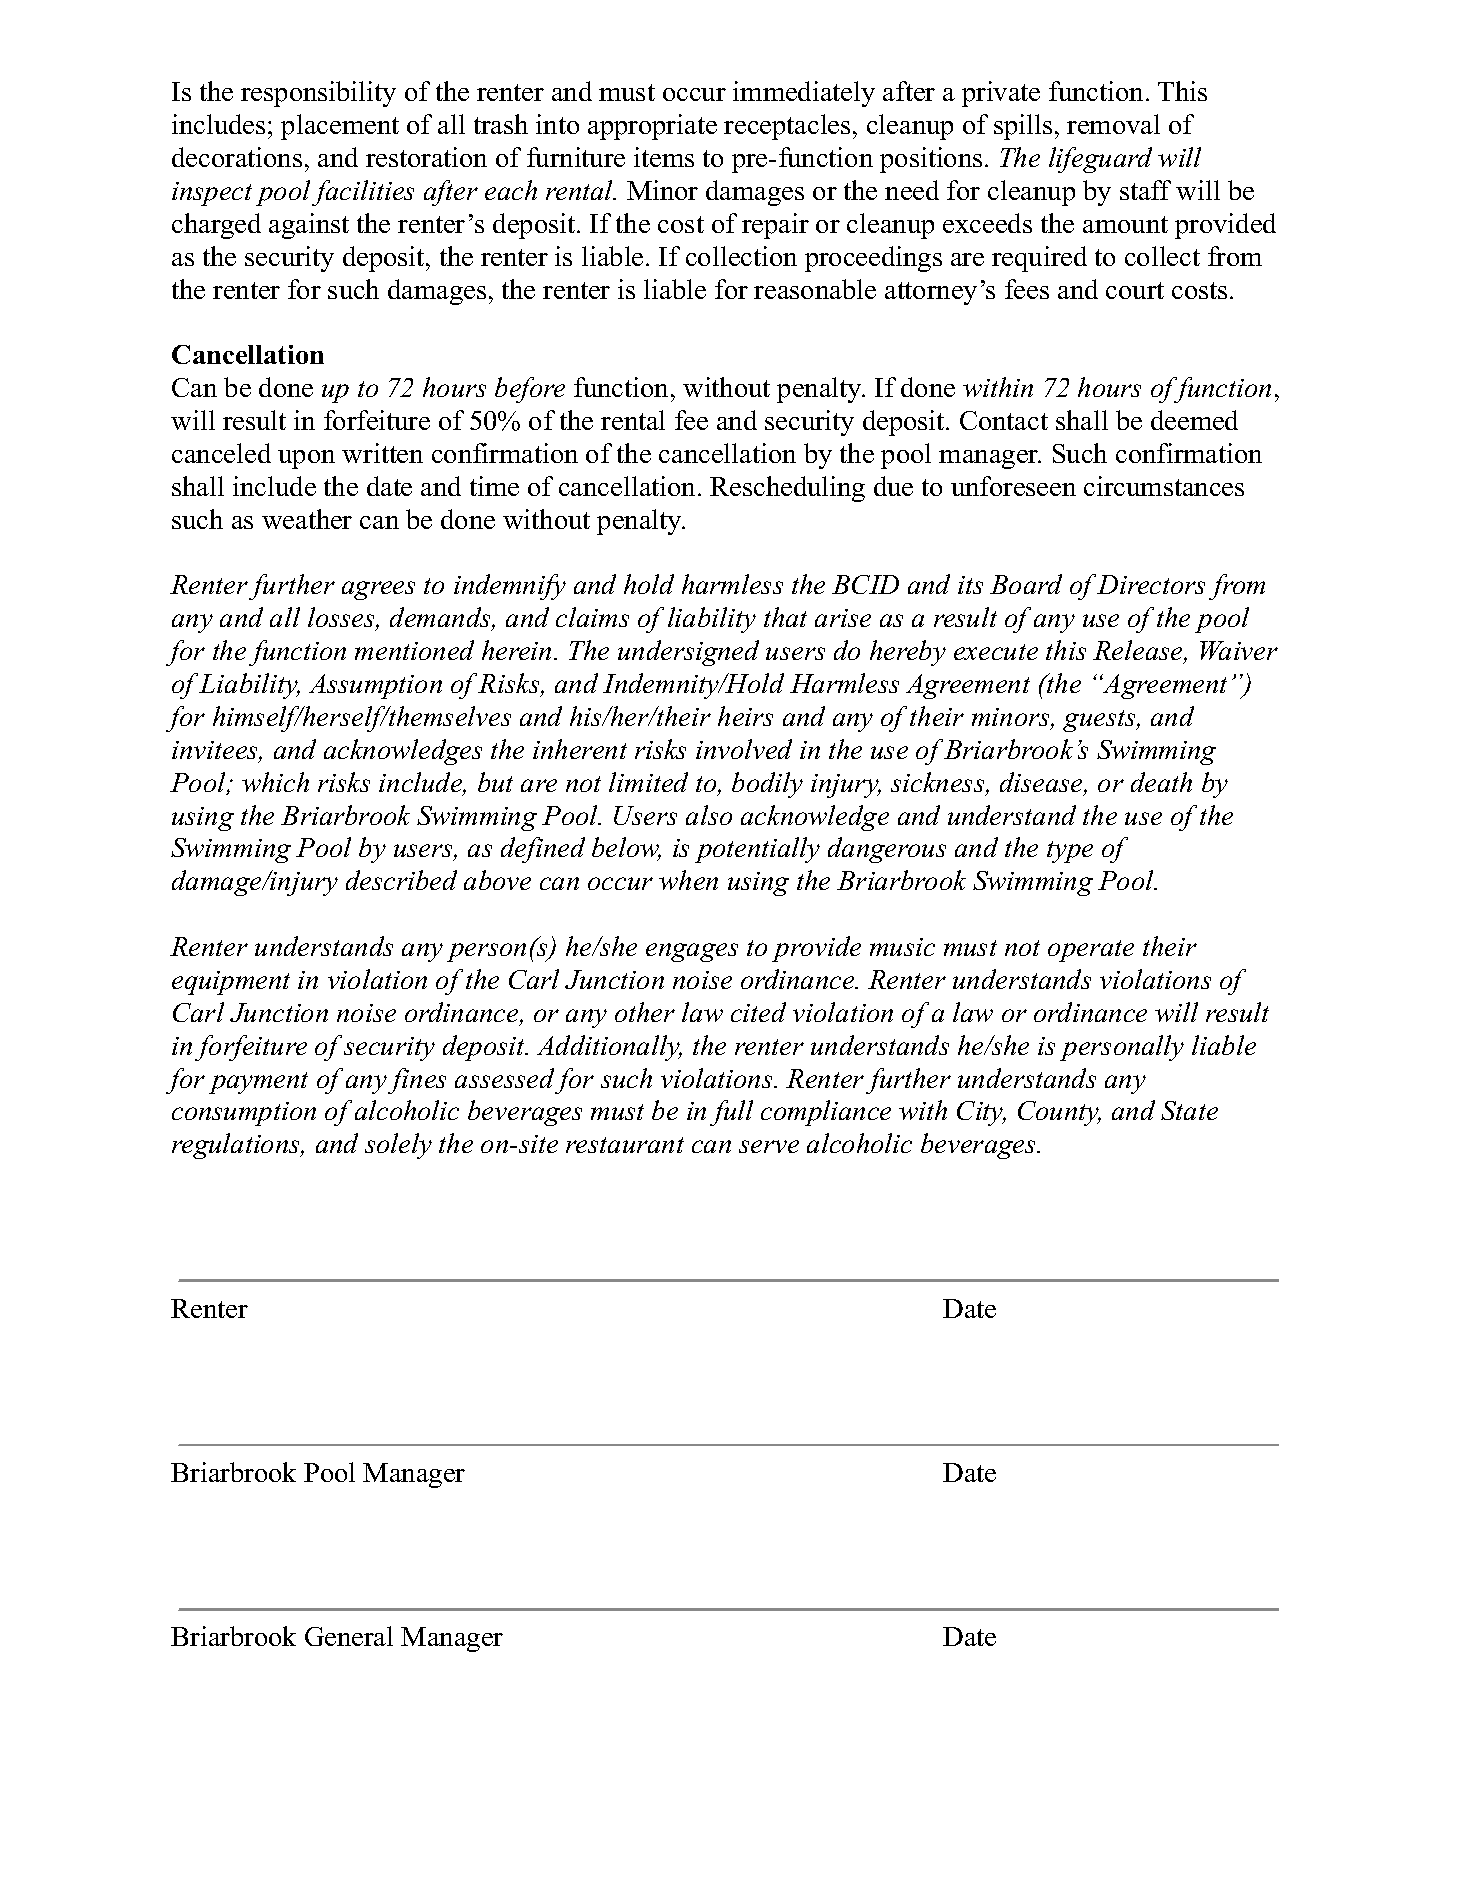  What do you see at coordinates (349, 1636) in the screenshot?
I see `General` at bounding box center [349, 1636].
